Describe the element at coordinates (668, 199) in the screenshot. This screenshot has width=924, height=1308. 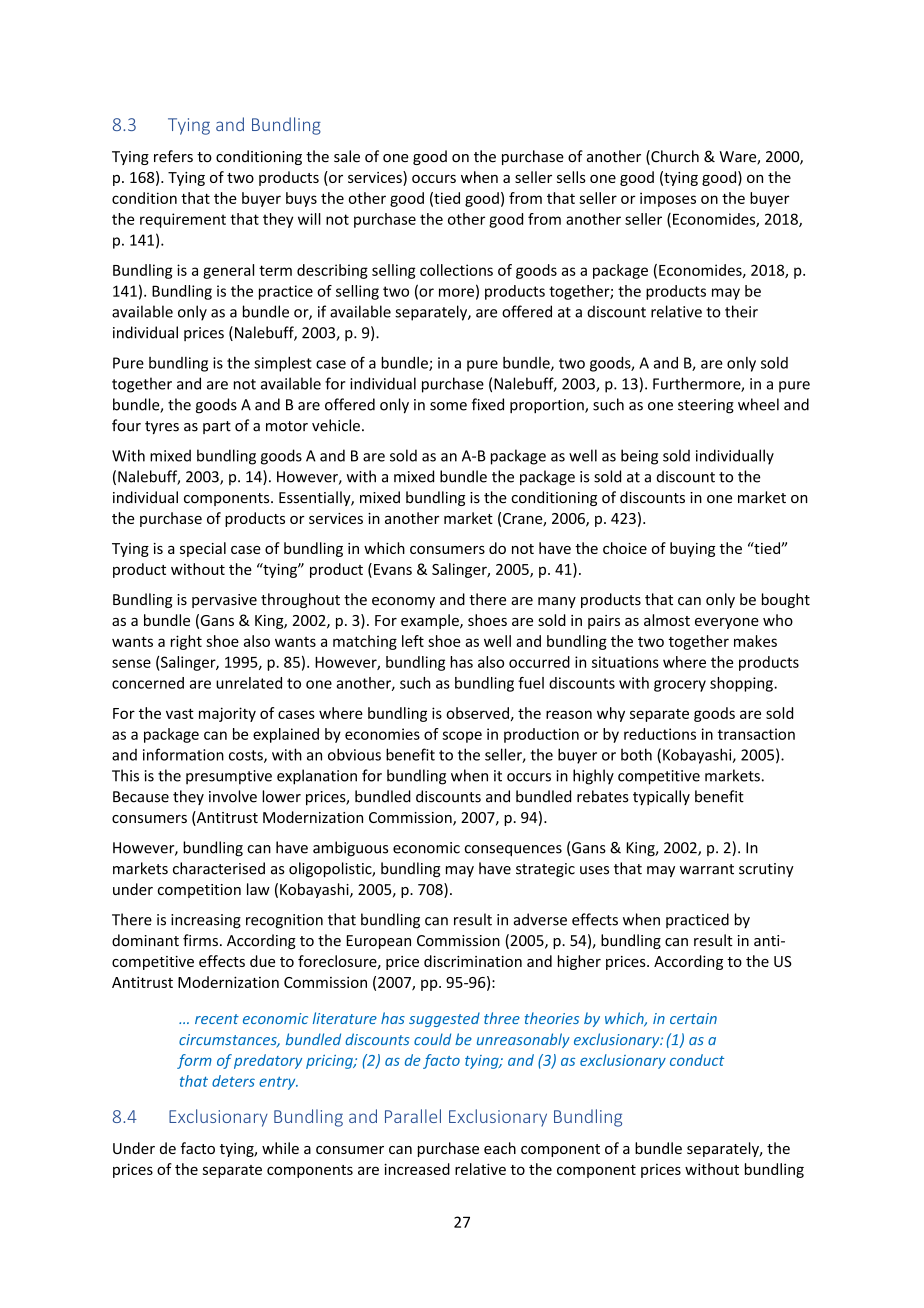
I see `imposes` at that location.
